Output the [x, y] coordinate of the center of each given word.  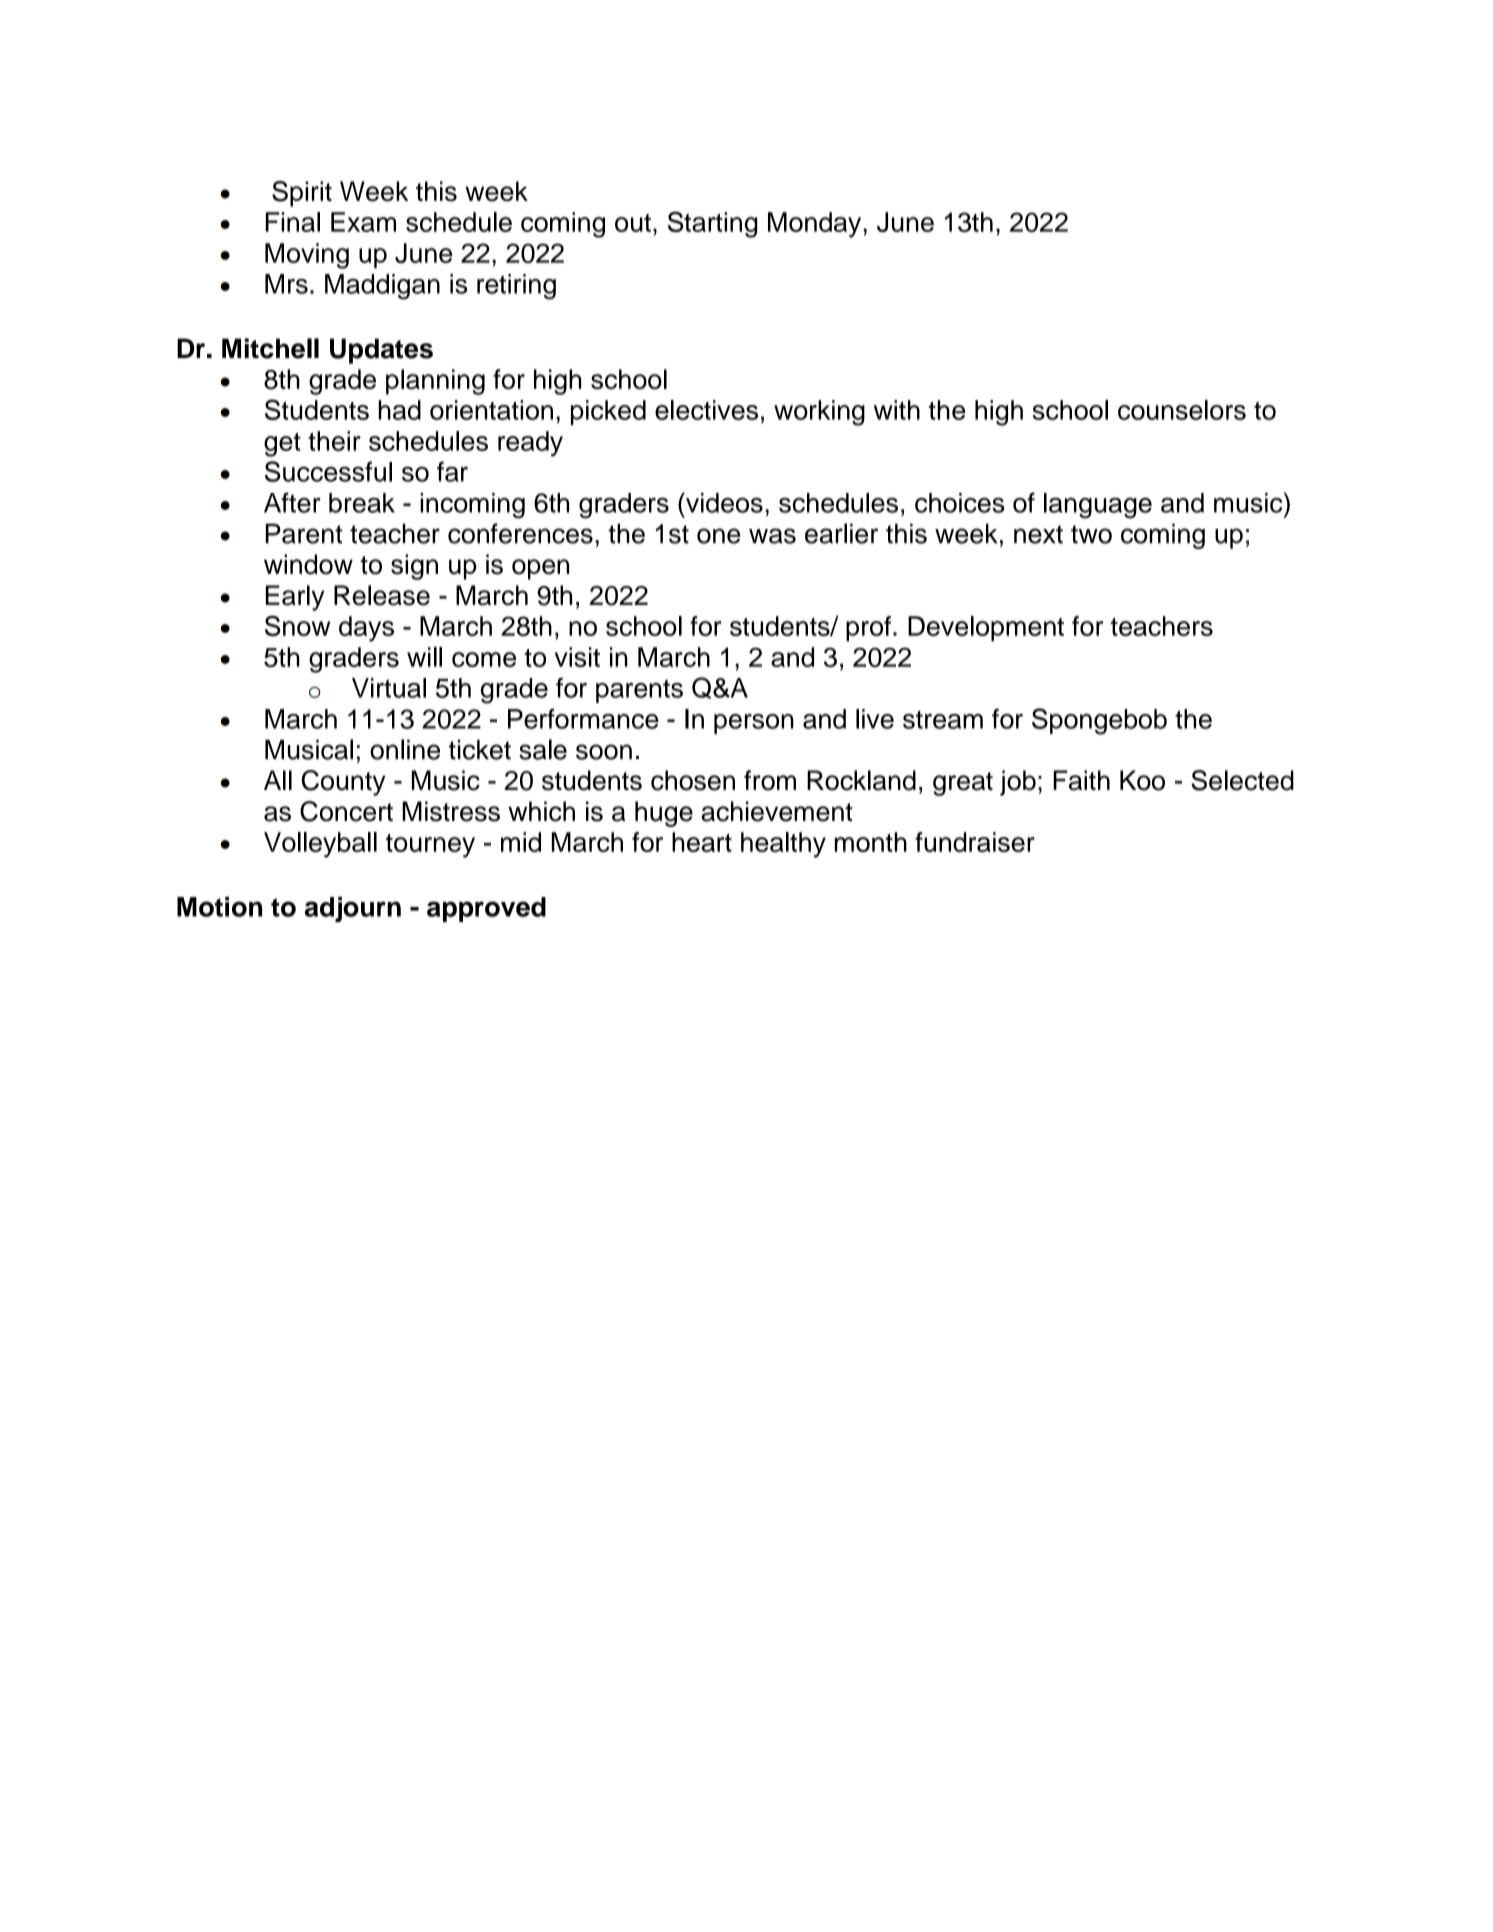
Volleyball [320, 845]
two [1091, 534]
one [718, 536]
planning [435, 382]
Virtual [389, 688]
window [308, 564]
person [754, 724]
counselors [1182, 410]
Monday [816, 225]
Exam [363, 222]
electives [706, 410]
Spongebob [1099, 721]
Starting [713, 224]
